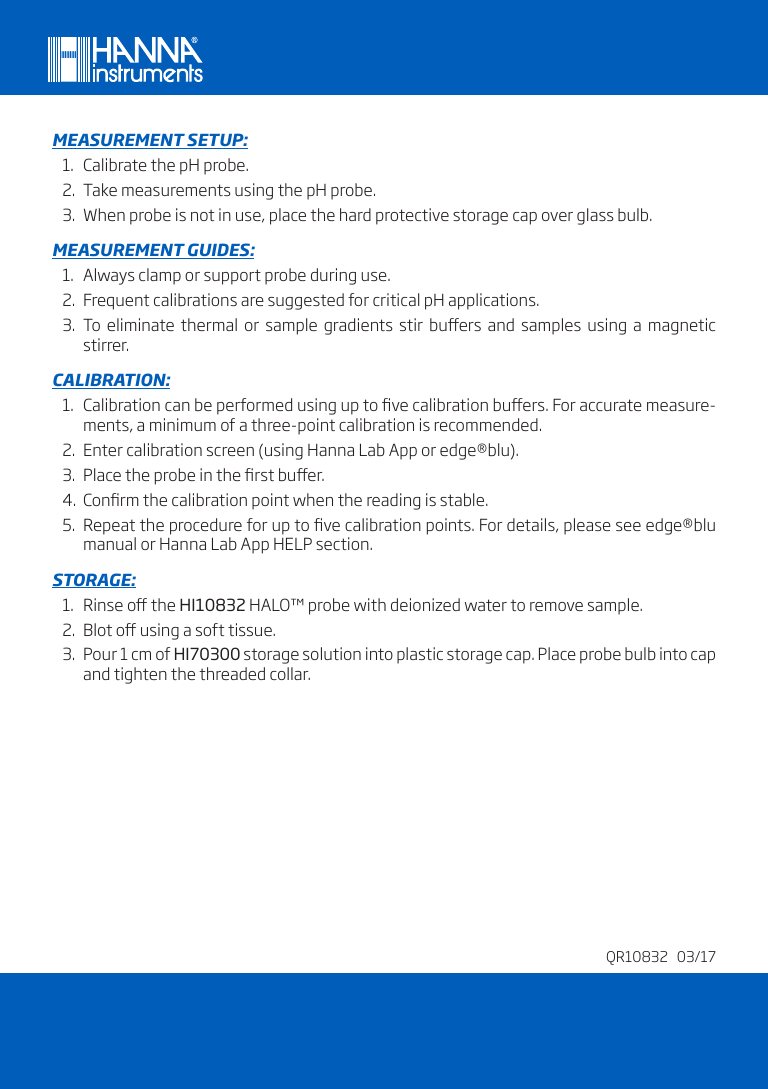 Image resolution: width=768 pixels, height=1089 pixels. I want to click on accurate, so click(611, 405).
